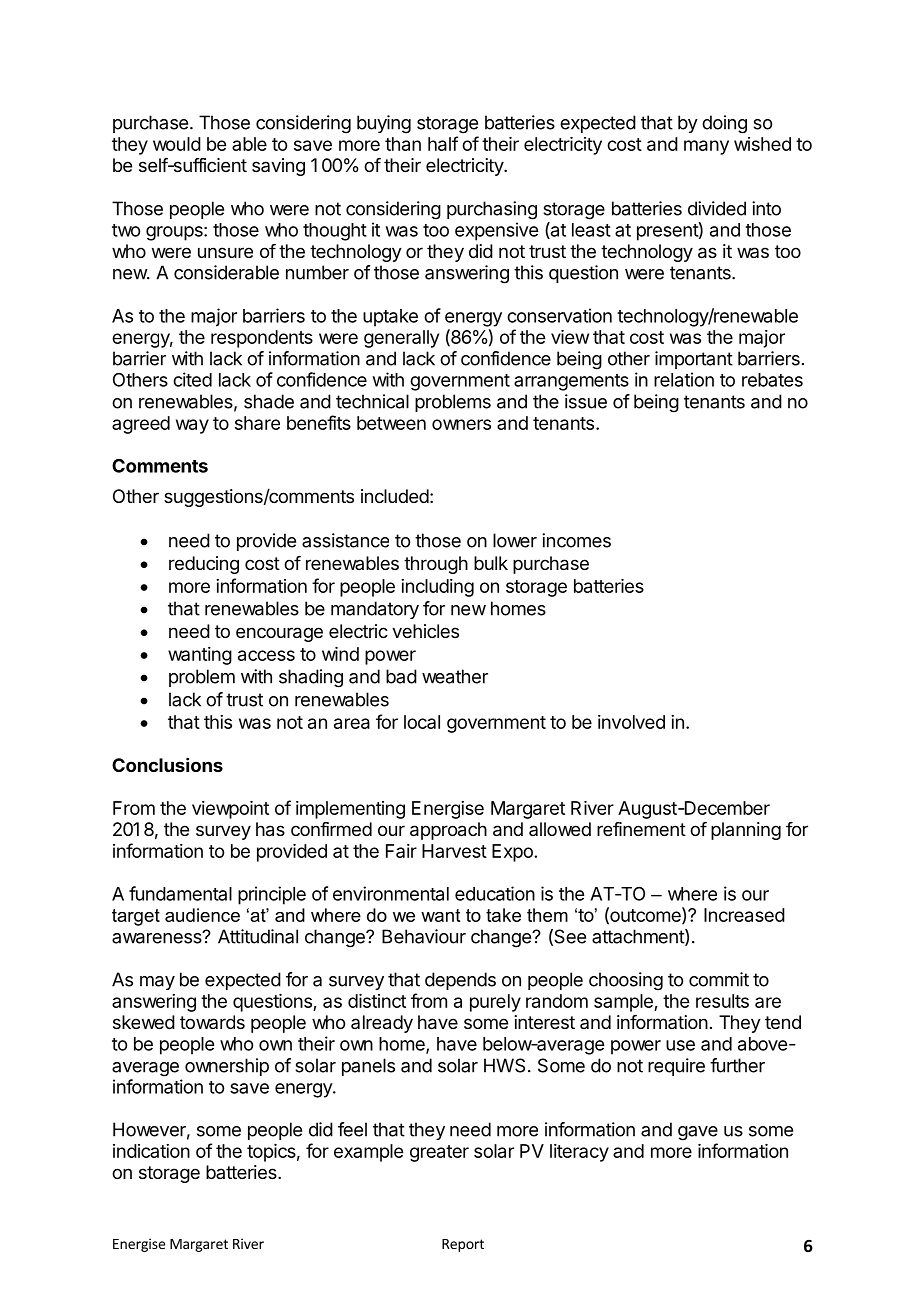 Image resolution: width=924 pixels, height=1308 pixels. I want to click on commit, so click(719, 979).
